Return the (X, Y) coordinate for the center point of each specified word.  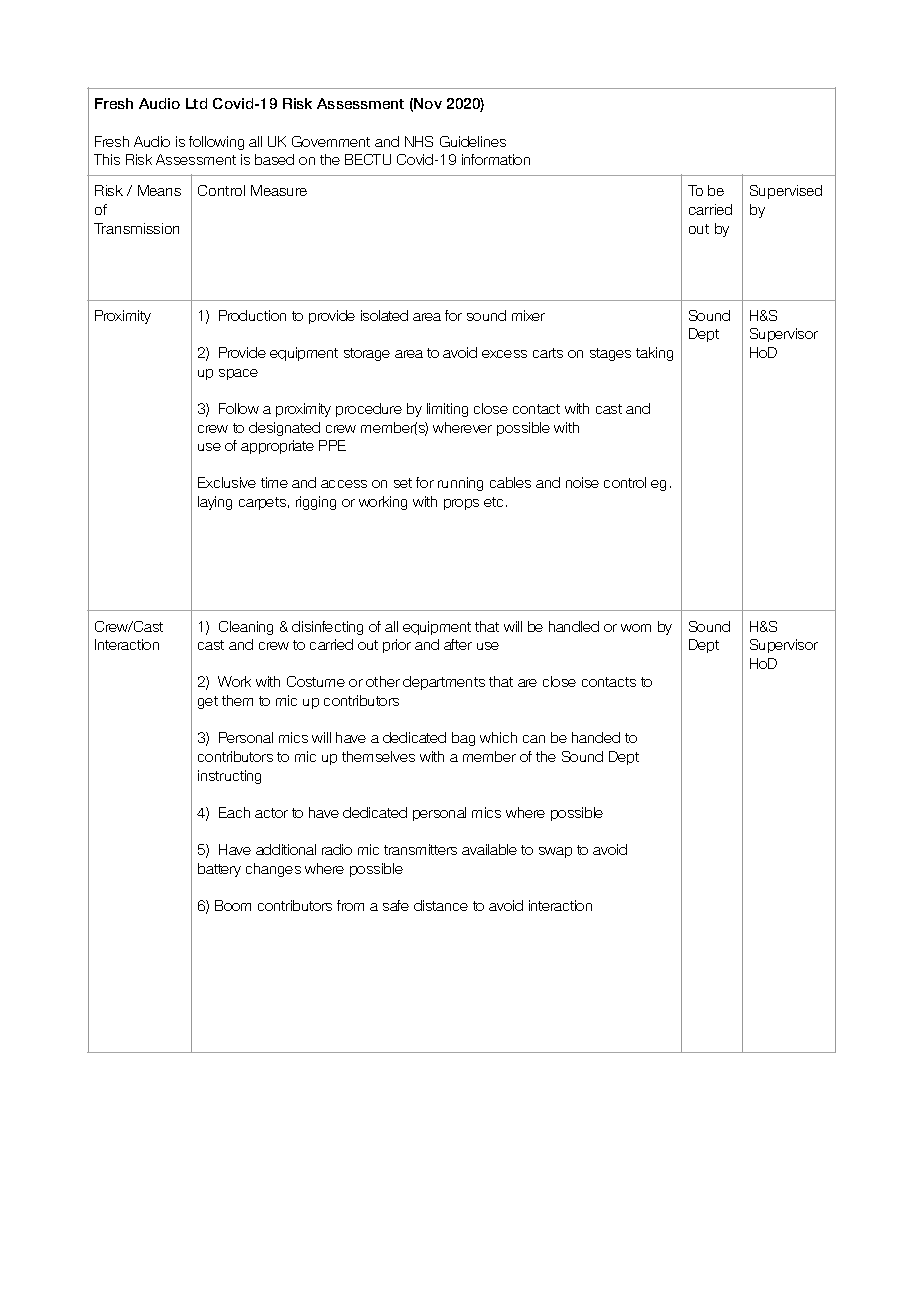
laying (215, 503)
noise (582, 482)
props (461, 504)
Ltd (196, 103)
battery (219, 870)
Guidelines (473, 141)
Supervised (786, 192)
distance (441, 905)
